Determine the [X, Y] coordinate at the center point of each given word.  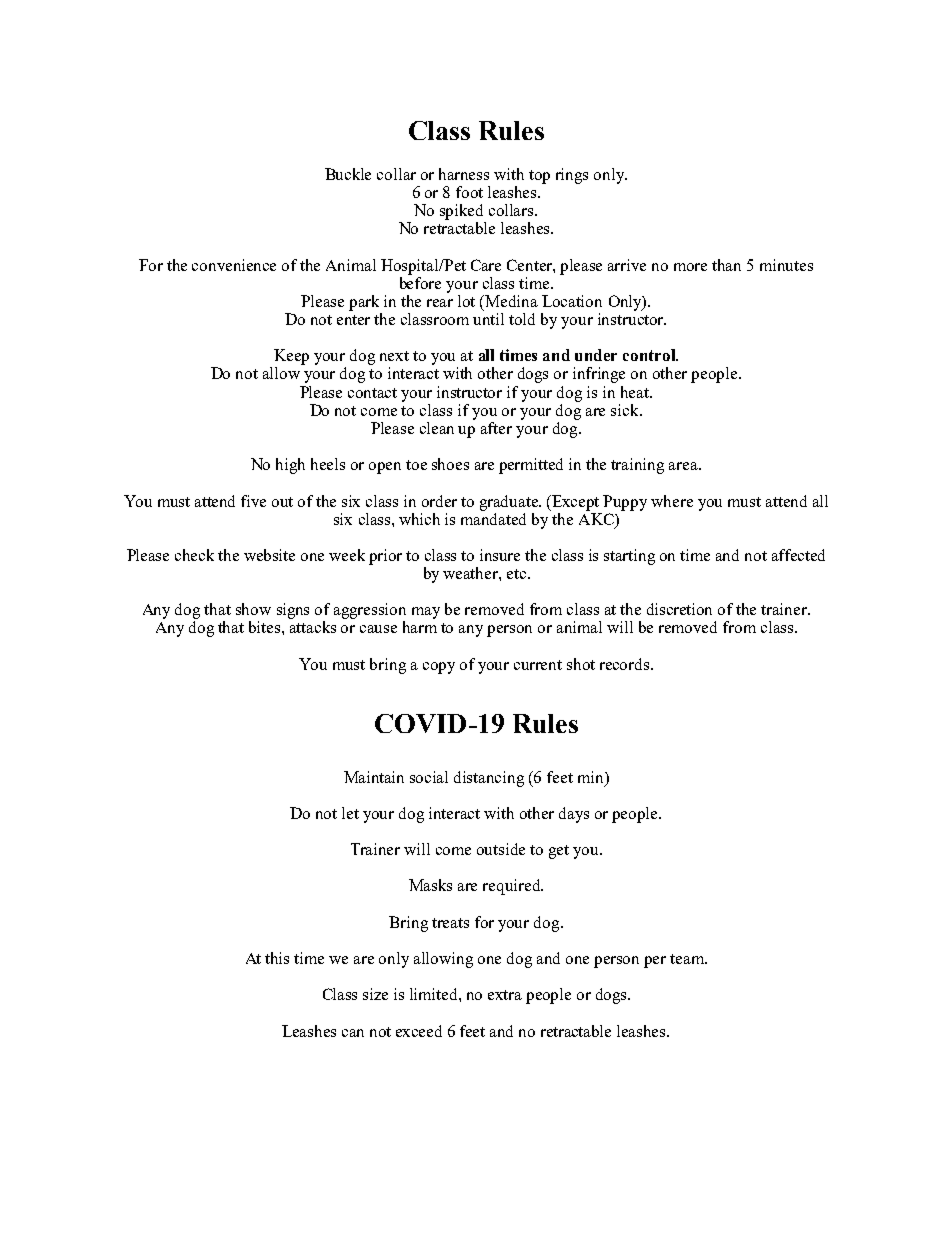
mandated [493, 517]
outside [501, 849]
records [626, 664]
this [277, 958]
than [726, 265]
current [538, 665]
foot [469, 192]
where [672, 501]
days [574, 815]
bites [266, 627]
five [253, 501]
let [350, 813]
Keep [291, 357]
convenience [234, 265]
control [650, 355]
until [488, 319]
